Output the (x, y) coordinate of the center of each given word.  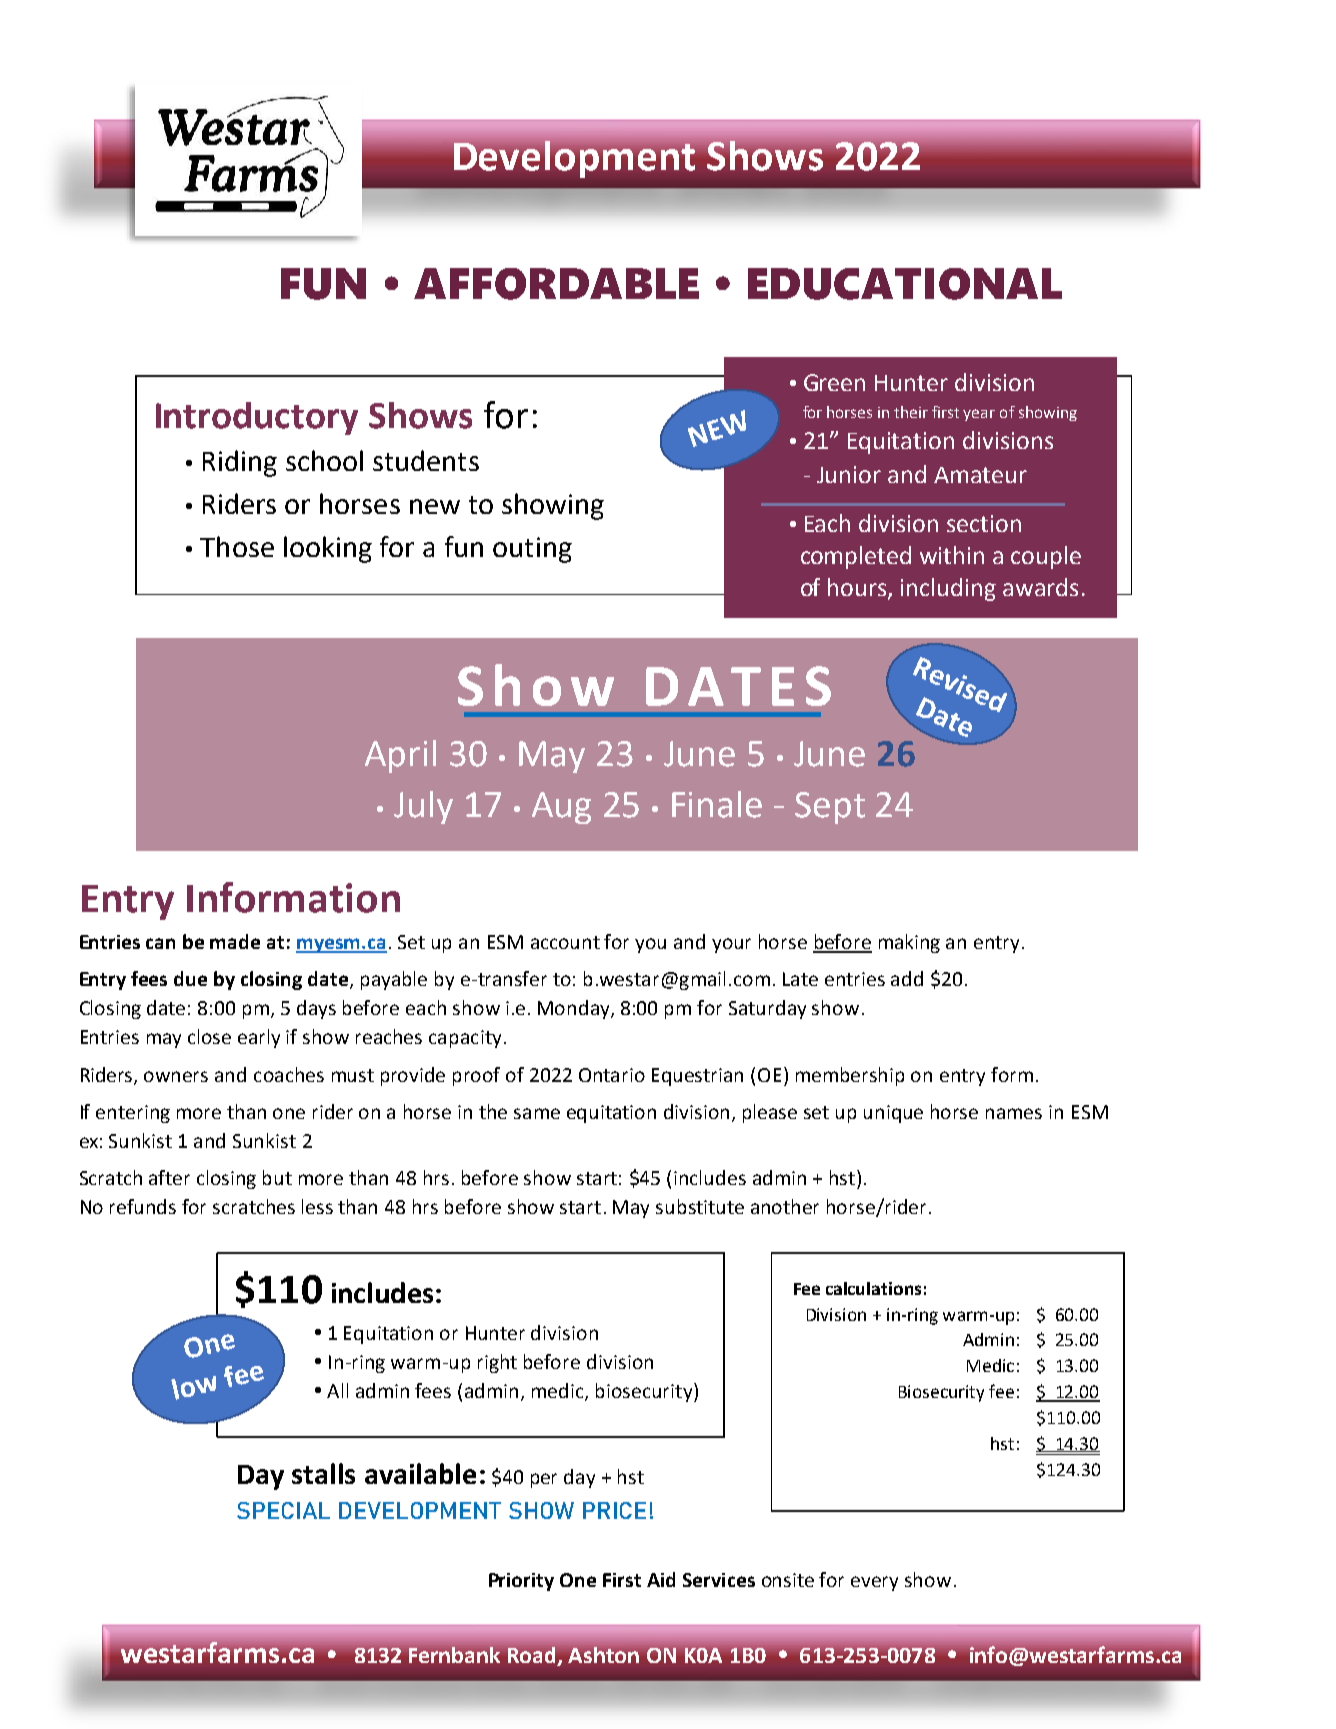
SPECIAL (283, 1510)
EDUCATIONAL (905, 284)
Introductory (257, 418)
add (907, 978)
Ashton (603, 1655)
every (874, 1583)
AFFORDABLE (556, 284)
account (565, 942)
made (235, 941)
